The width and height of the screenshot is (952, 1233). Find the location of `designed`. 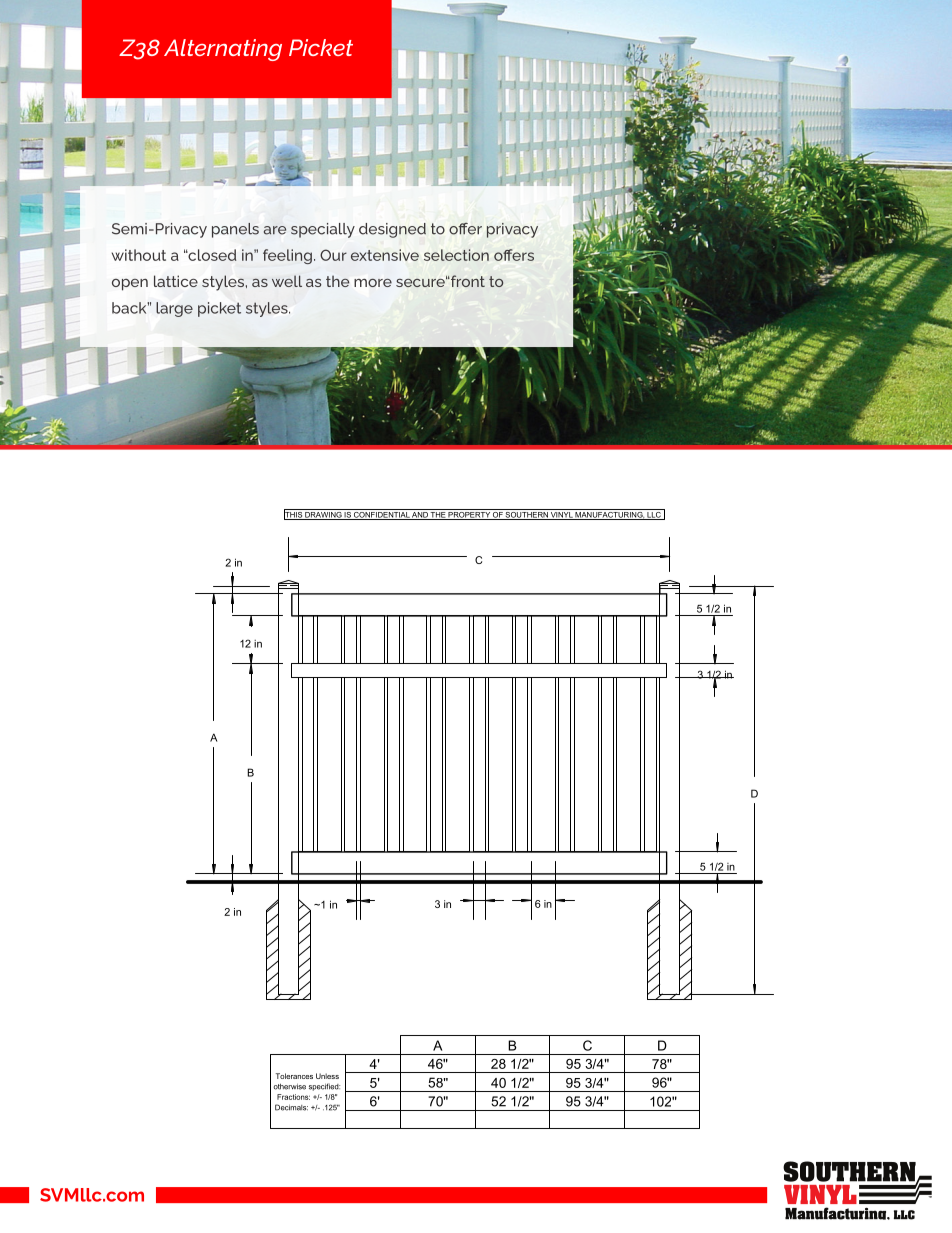

designed is located at coordinates (392, 230).
